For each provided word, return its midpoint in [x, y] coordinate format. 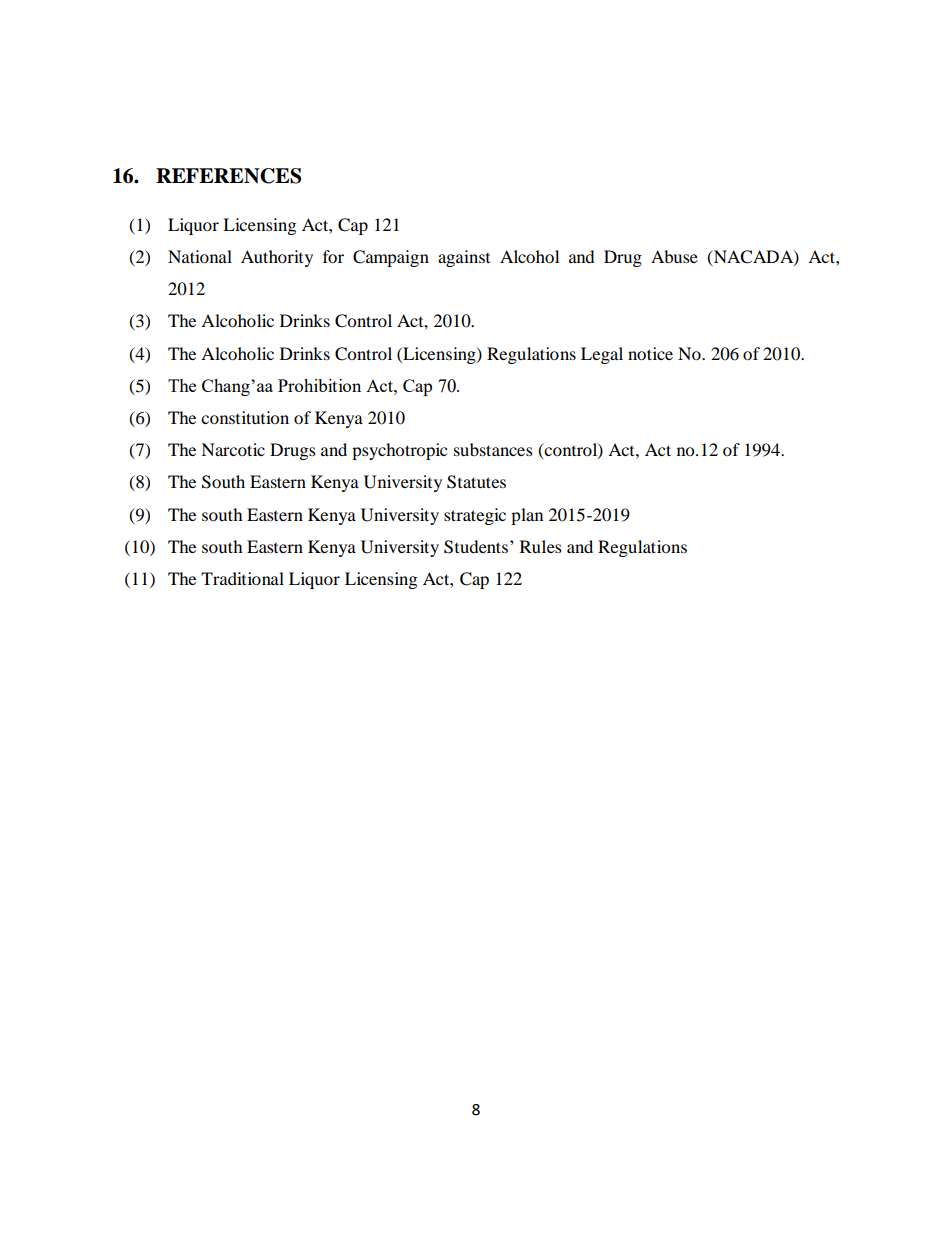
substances [493, 449]
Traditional [242, 578]
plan [527, 516]
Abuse [674, 256]
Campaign [391, 258]
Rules [541, 546]
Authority [277, 258]
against [464, 258]
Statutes [476, 482]
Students [477, 547]
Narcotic [233, 449]
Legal [602, 355]
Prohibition [319, 385]
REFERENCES [228, 176]
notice [650, 353]
